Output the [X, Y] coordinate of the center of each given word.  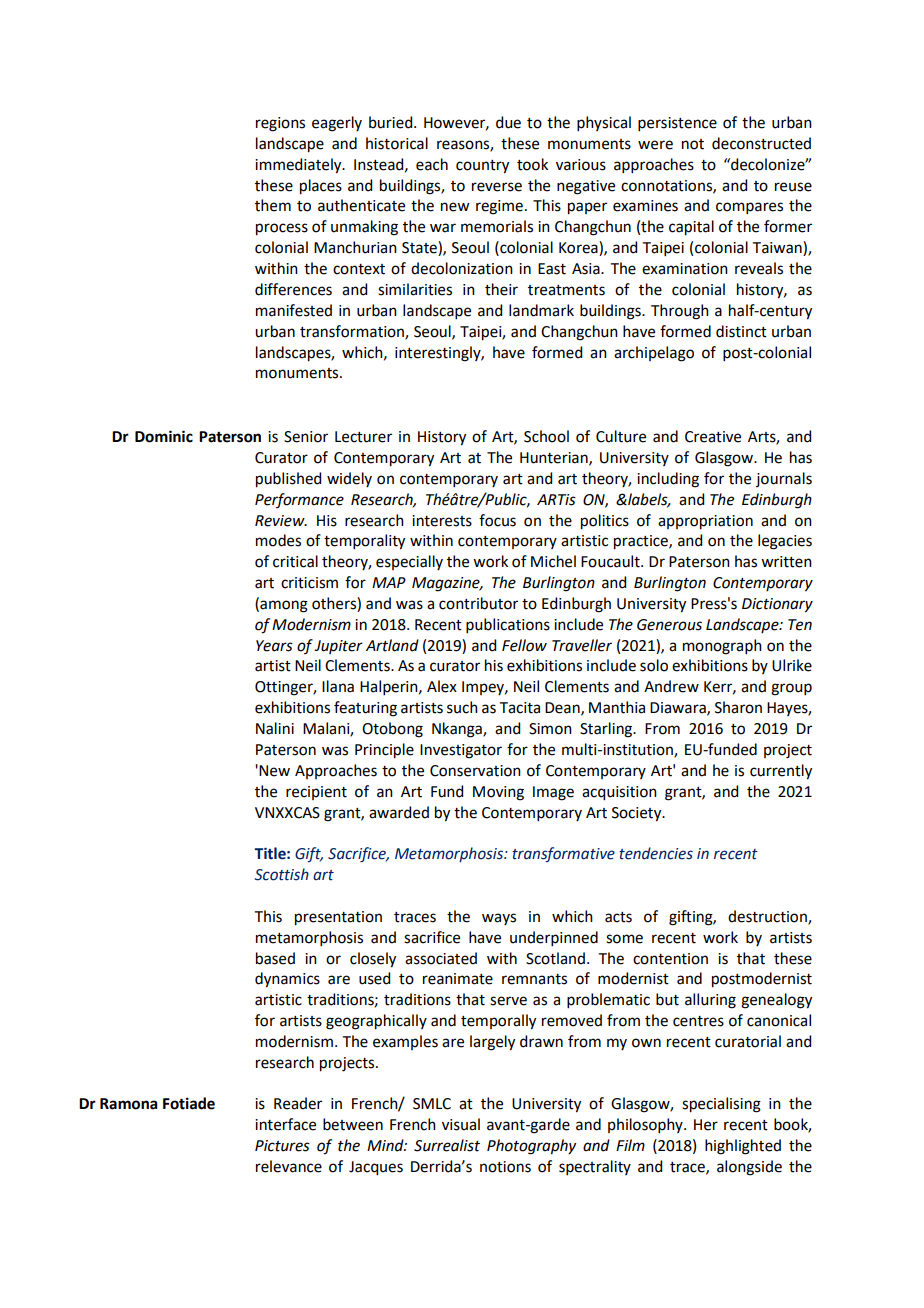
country [482, 167]
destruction [768, 917]
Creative [713, 437]
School [546, 436]
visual [461, 1124]
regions [280, 124]
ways [499, 919]
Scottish [282, 874]
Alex [442, 686]
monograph [722, 647]
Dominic [164, 436]
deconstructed [761, 143]
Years [274, 646]
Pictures [282, 1146]
